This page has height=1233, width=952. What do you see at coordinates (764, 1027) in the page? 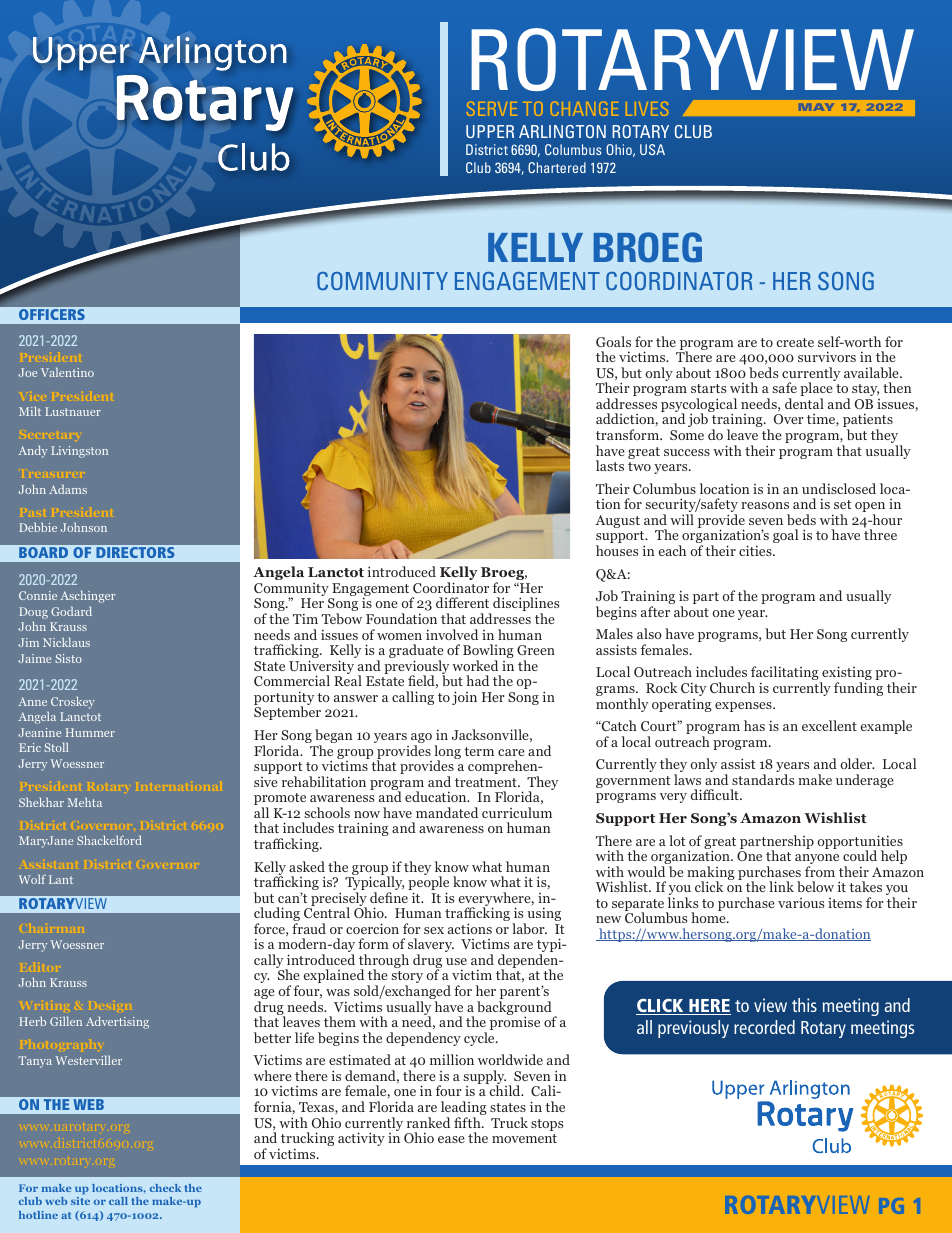
I see `recorded` at bounding box center [764, 1027].
